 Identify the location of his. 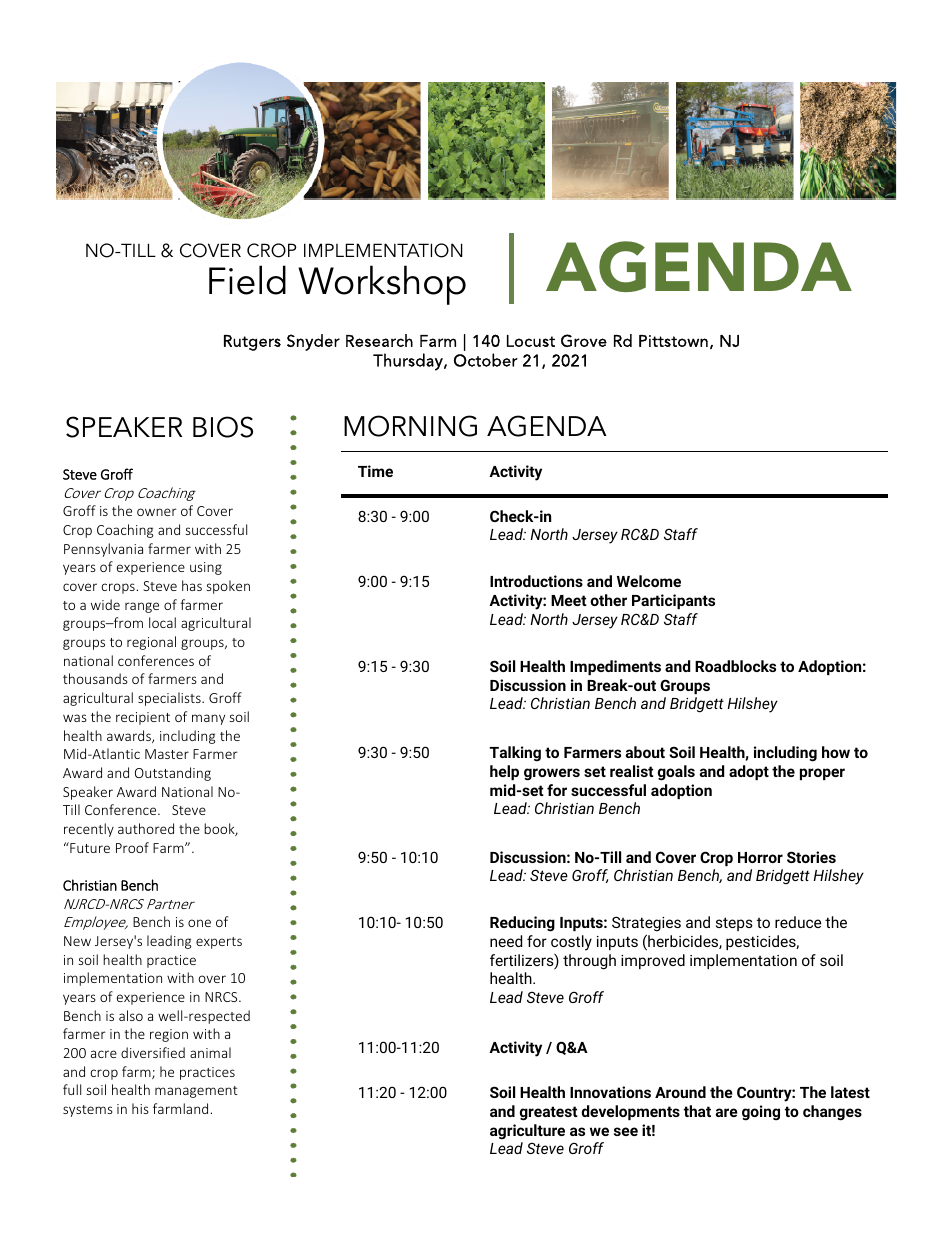
(140, 1108).
